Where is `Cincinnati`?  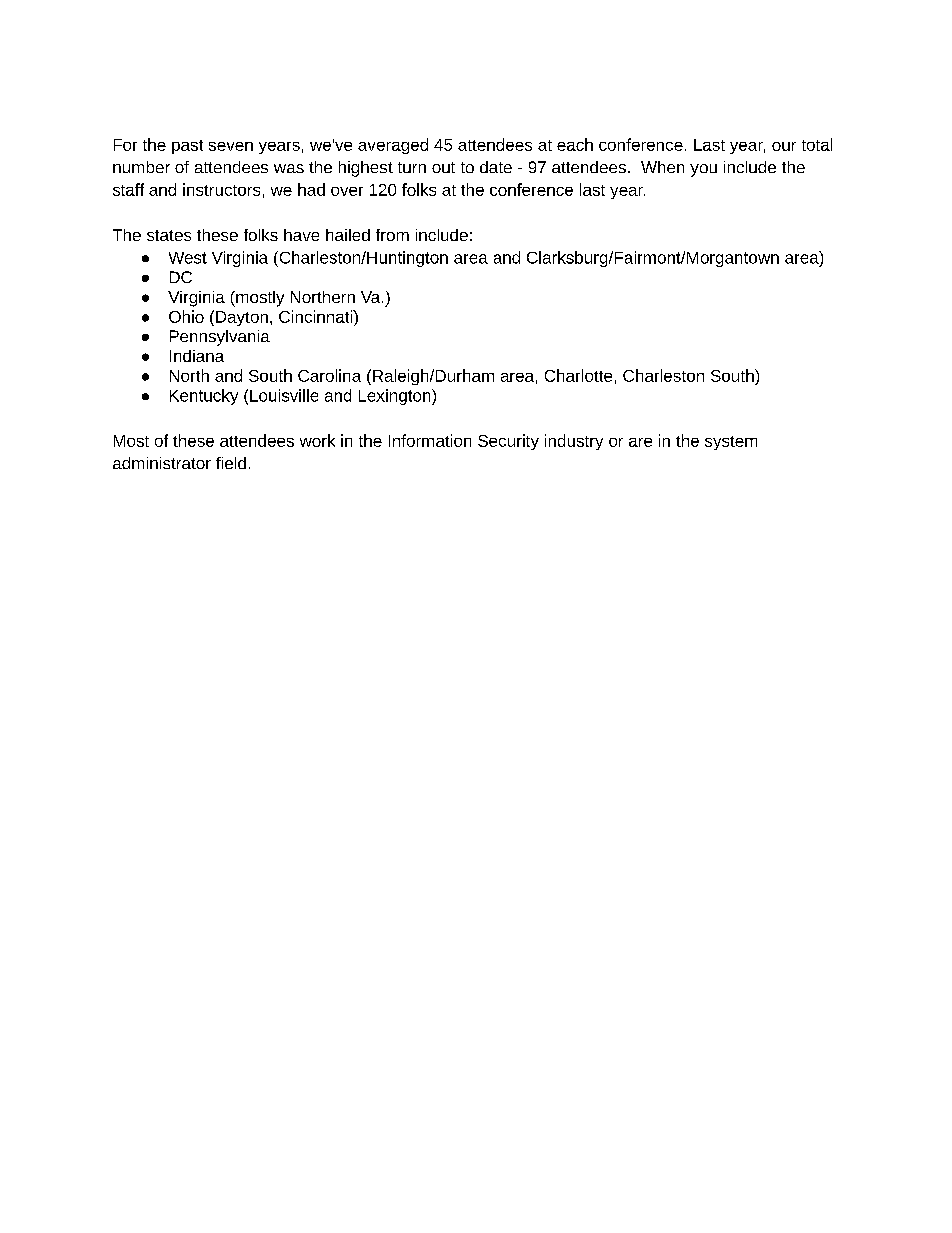
Cincinnati is located at coordinates (317, 316).
